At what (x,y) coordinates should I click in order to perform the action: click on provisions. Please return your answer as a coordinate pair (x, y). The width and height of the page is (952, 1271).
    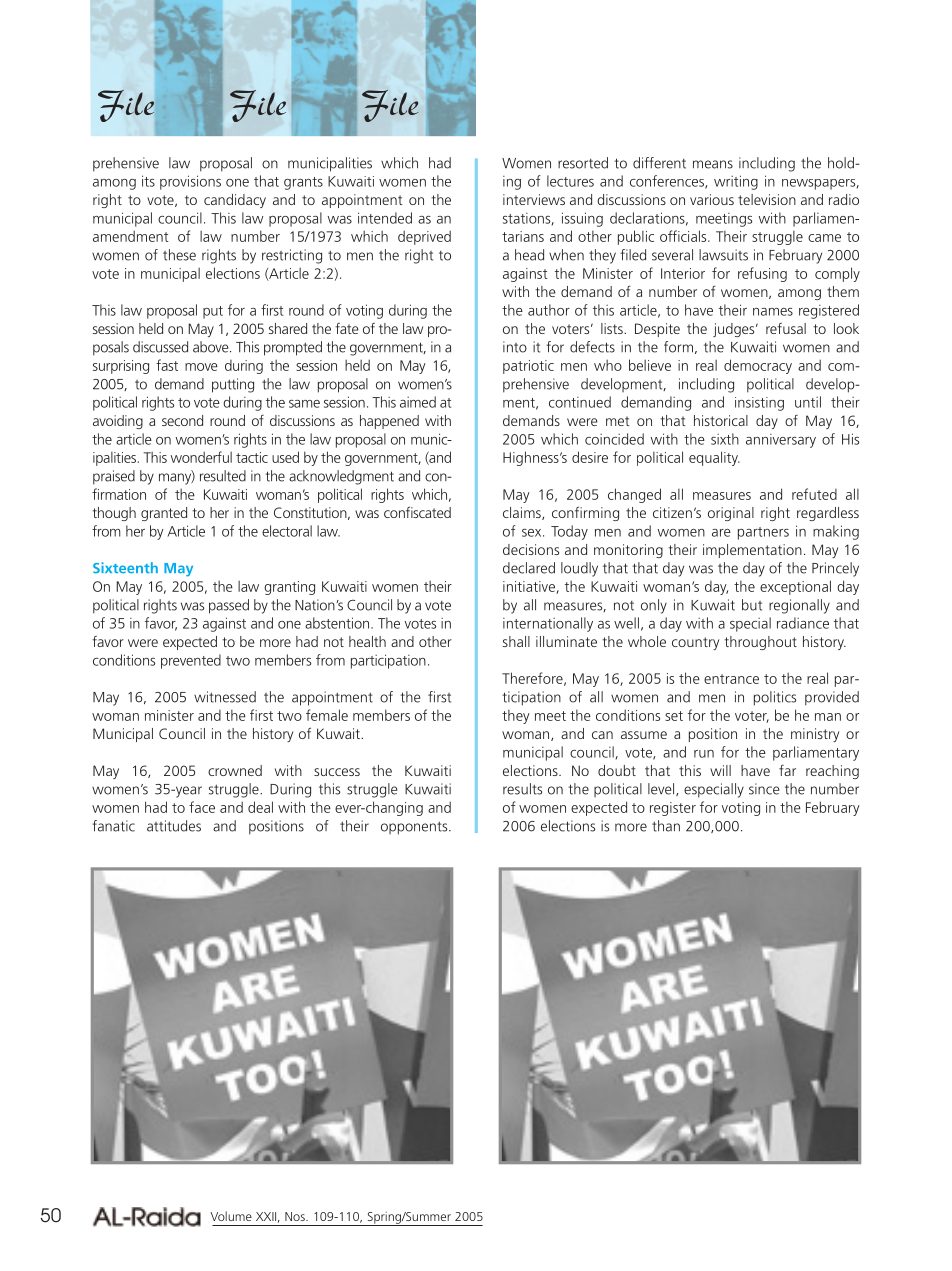
    Looking at the image, I should click on (190, 182).
